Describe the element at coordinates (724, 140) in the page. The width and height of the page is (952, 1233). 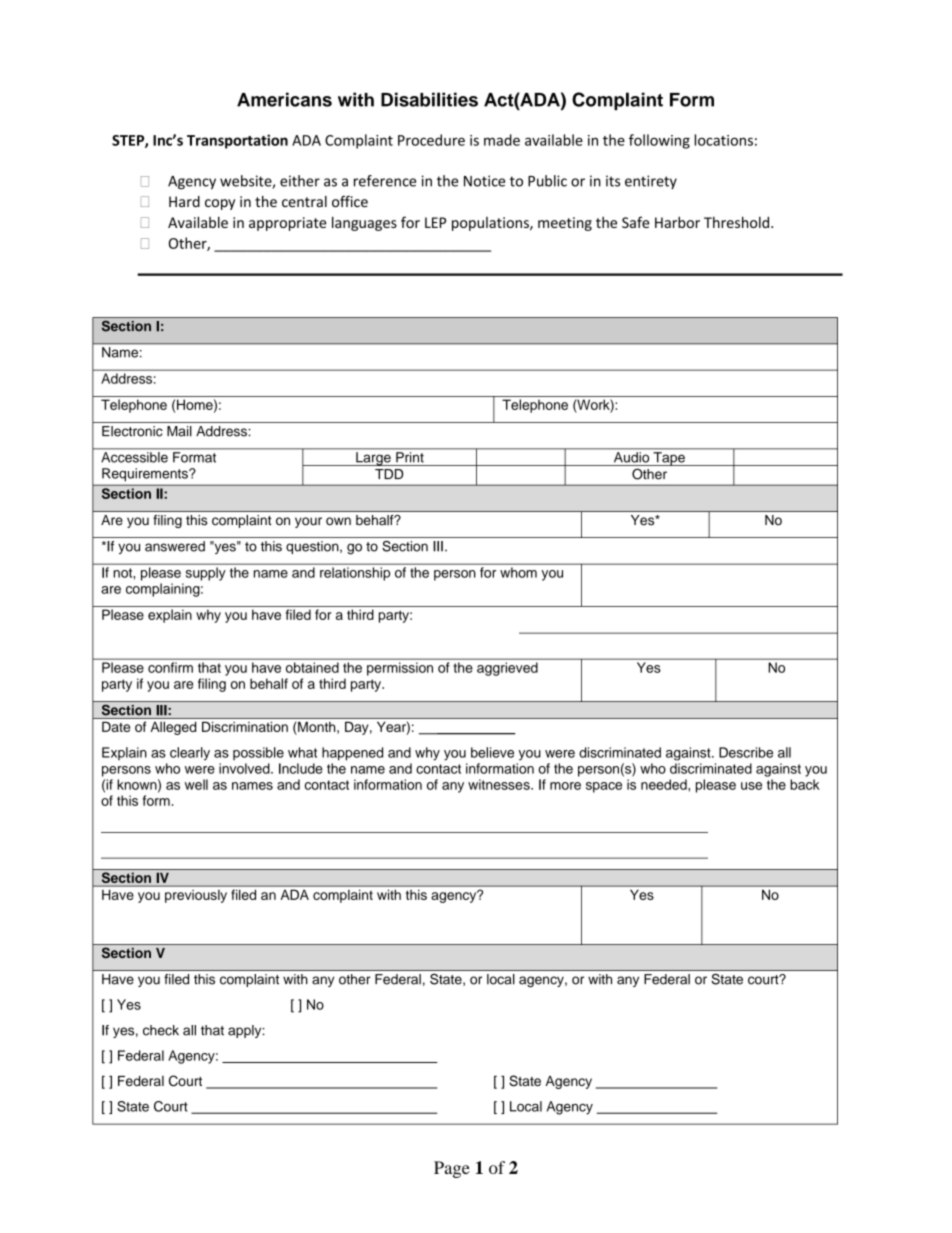
I see `locations` at that location.
